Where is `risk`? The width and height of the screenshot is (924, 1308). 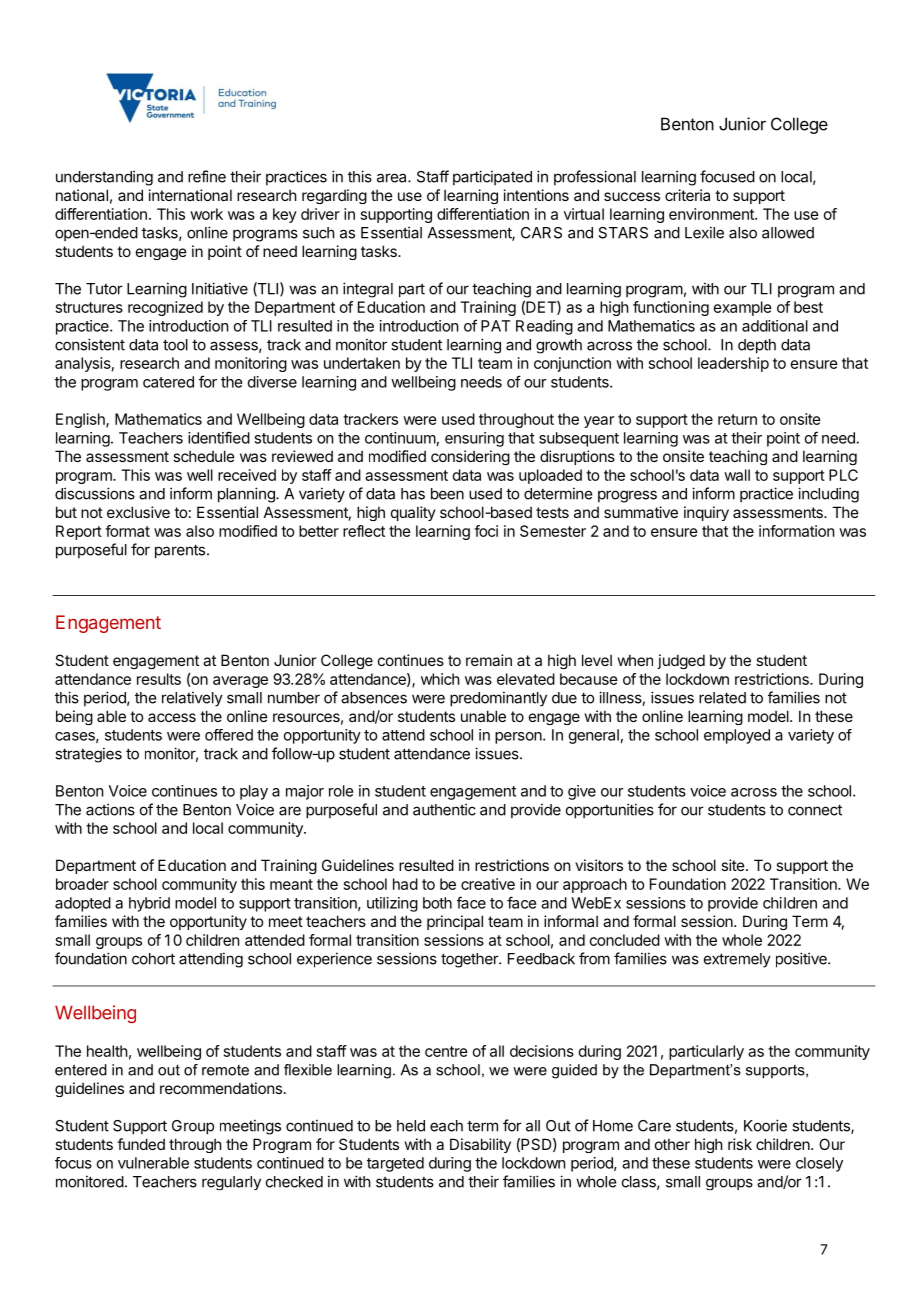 risk is located at coordinates (740, 1144).
